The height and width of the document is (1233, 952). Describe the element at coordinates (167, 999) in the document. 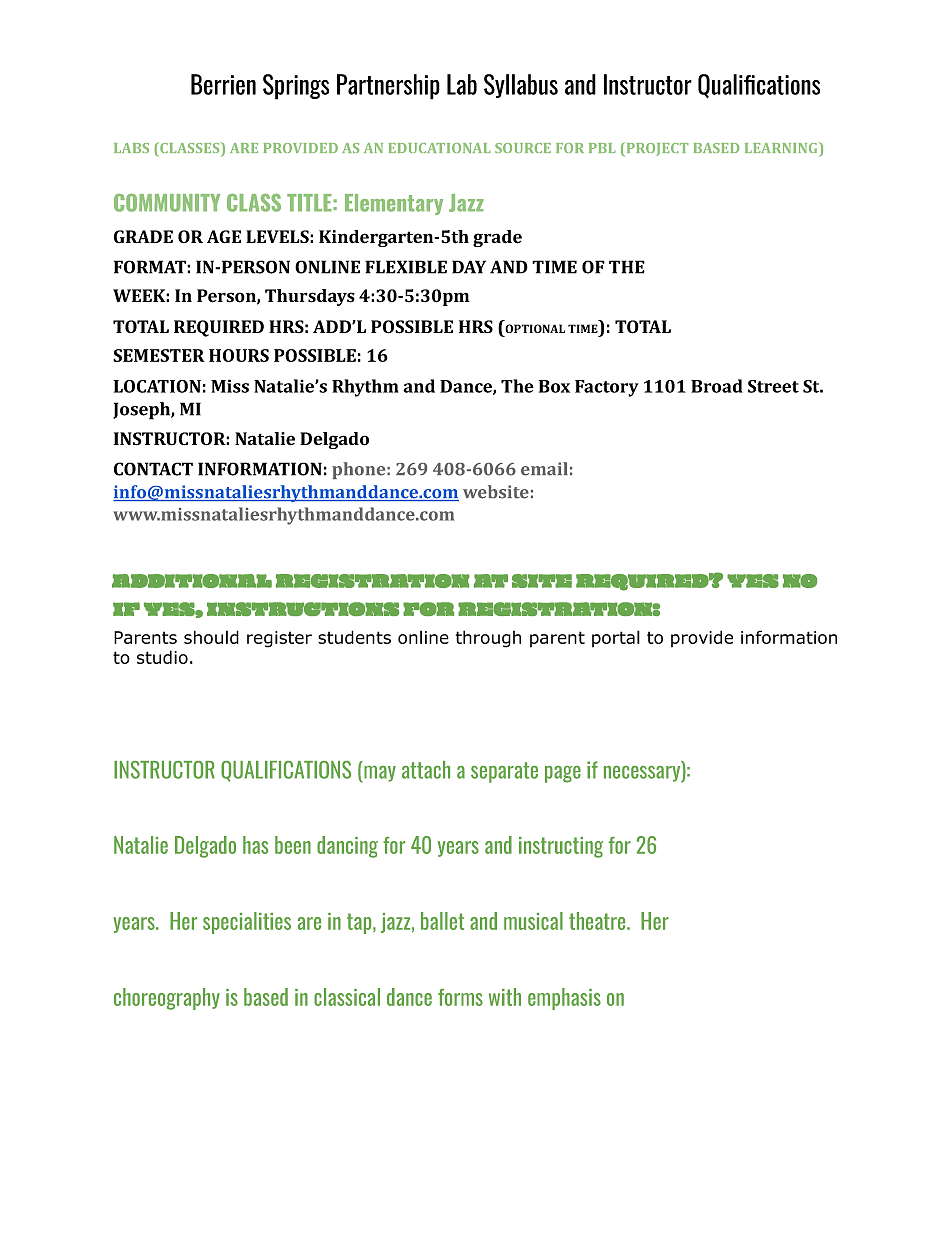

I see `choreography` at that location.
